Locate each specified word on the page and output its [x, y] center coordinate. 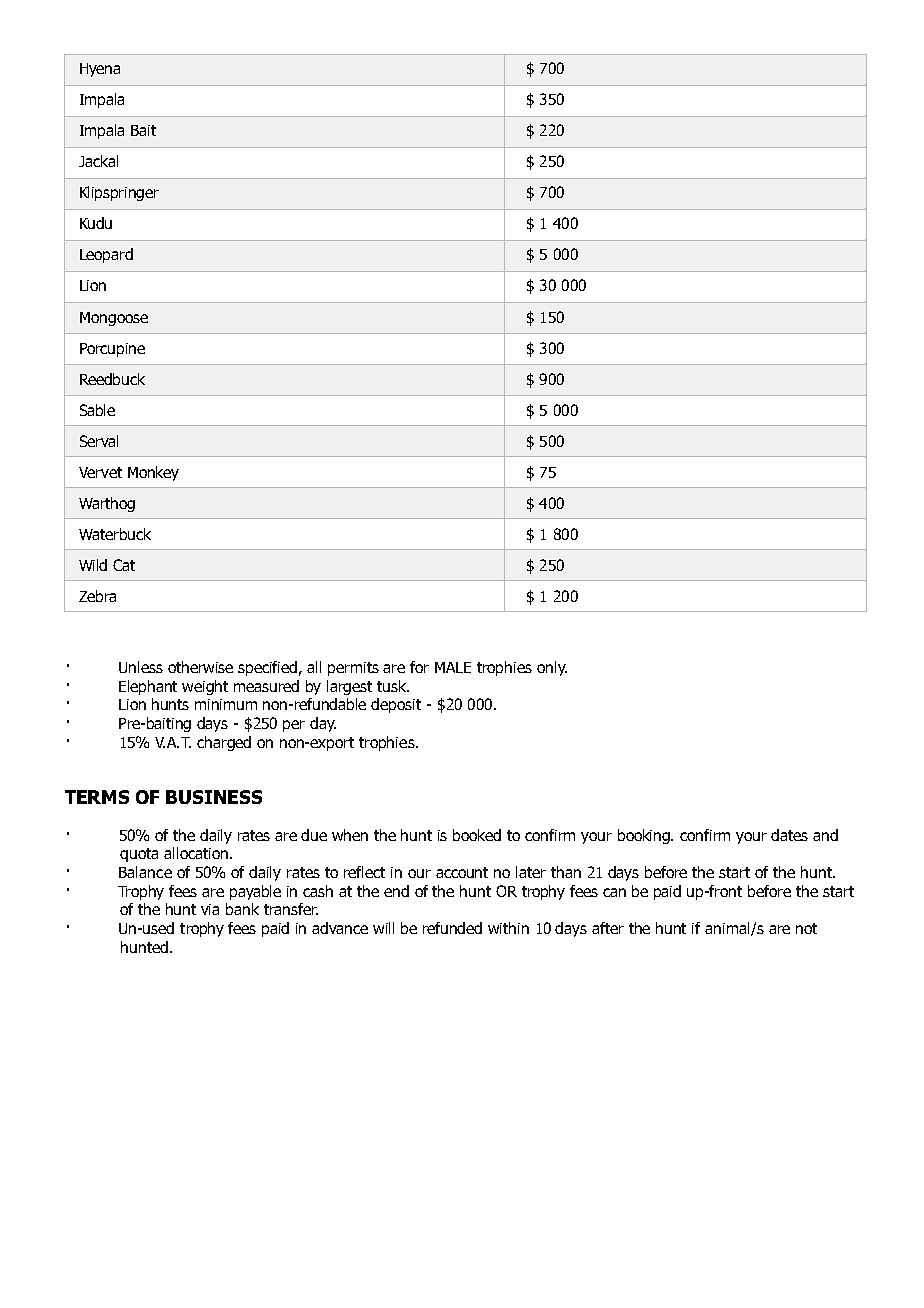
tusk [393, 686]
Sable [97, 410]
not [806, 928]
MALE [453, 667]
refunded [452, 928]
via [210, 909]
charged [224, 743]
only [552, 668]
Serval [99, 441]
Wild [93, 565]
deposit [396, 705]
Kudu [96, 223]
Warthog [107, 504]
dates [789, 835]
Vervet [100, 472]
